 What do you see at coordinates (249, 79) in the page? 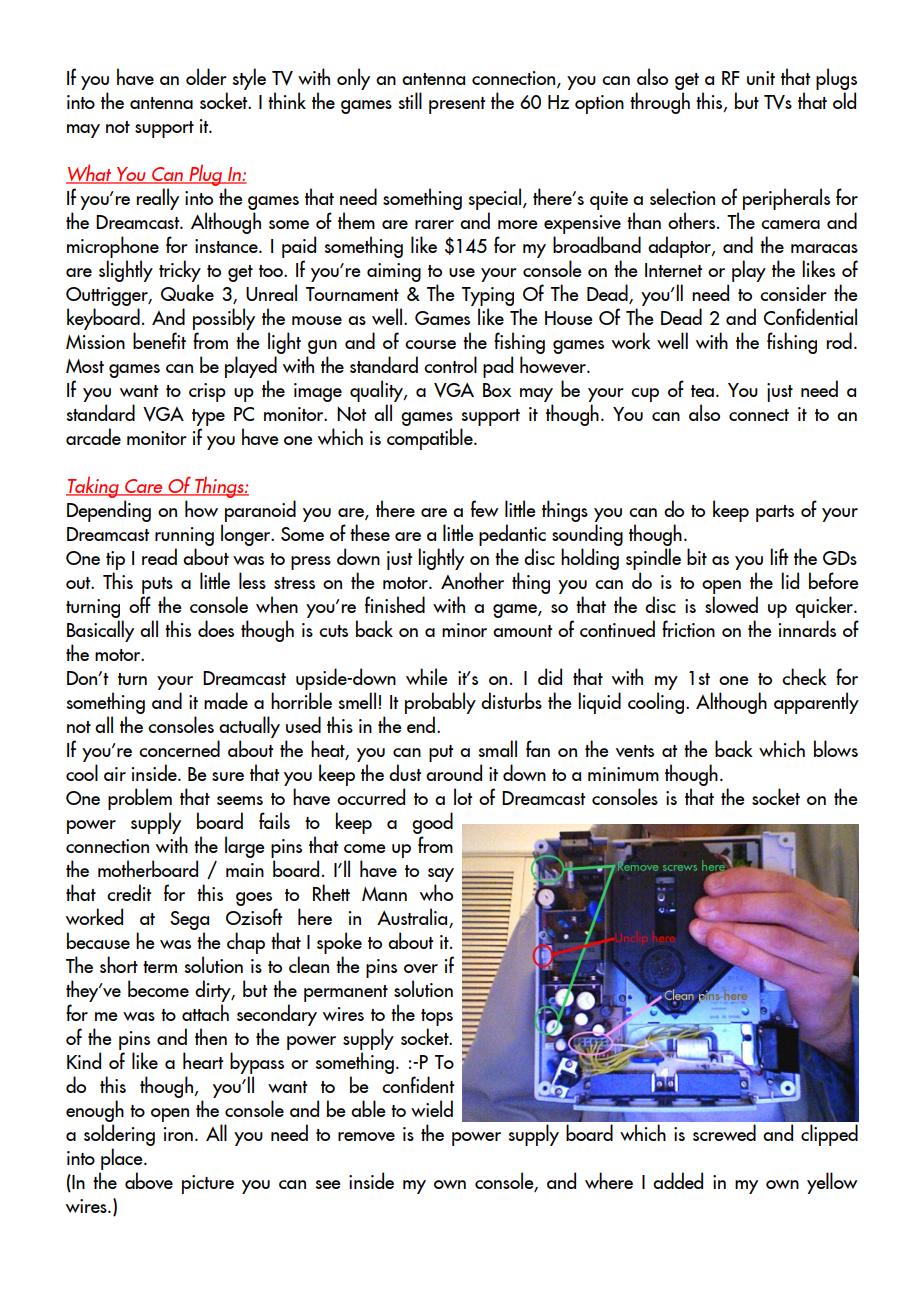
I see `style` at bounding box center [249, 79].
